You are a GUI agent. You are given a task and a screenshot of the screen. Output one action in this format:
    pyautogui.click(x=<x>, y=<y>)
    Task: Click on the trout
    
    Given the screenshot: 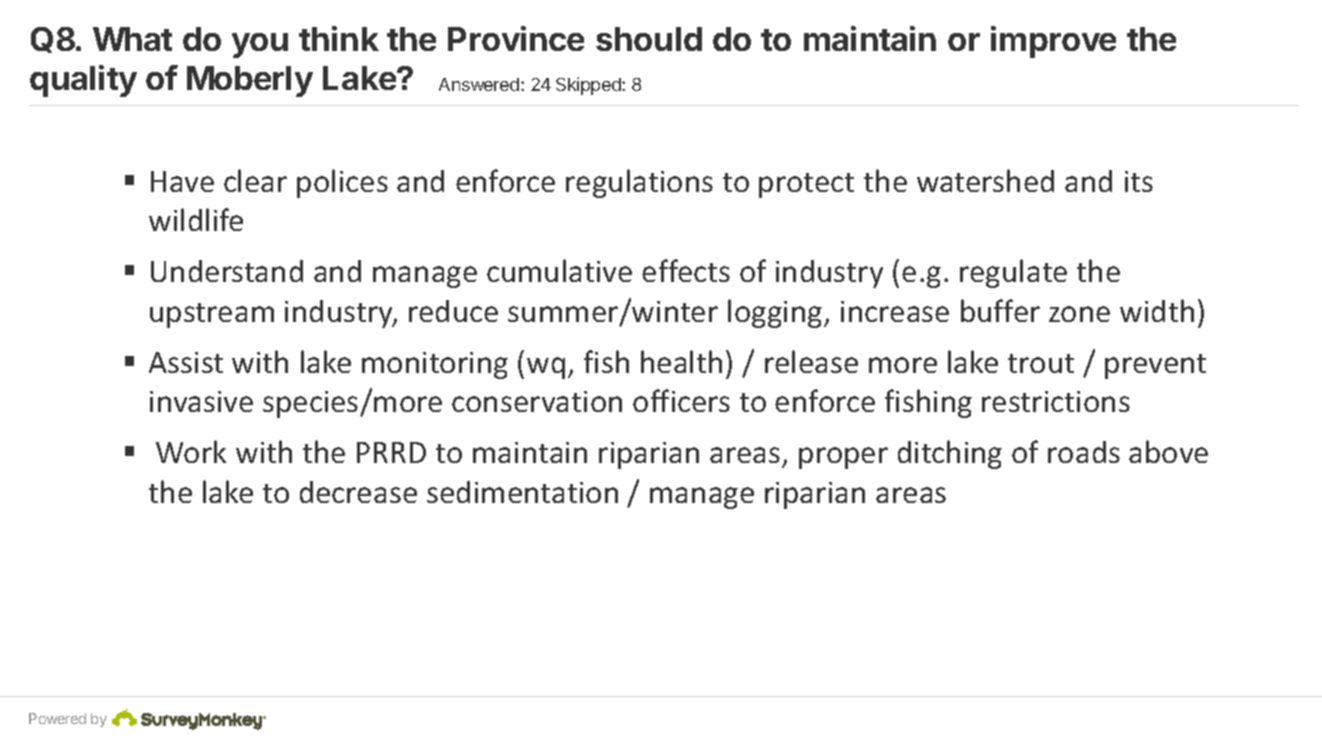 What is the action you would take?
    pyautogui.click(x=1041, y=363)
